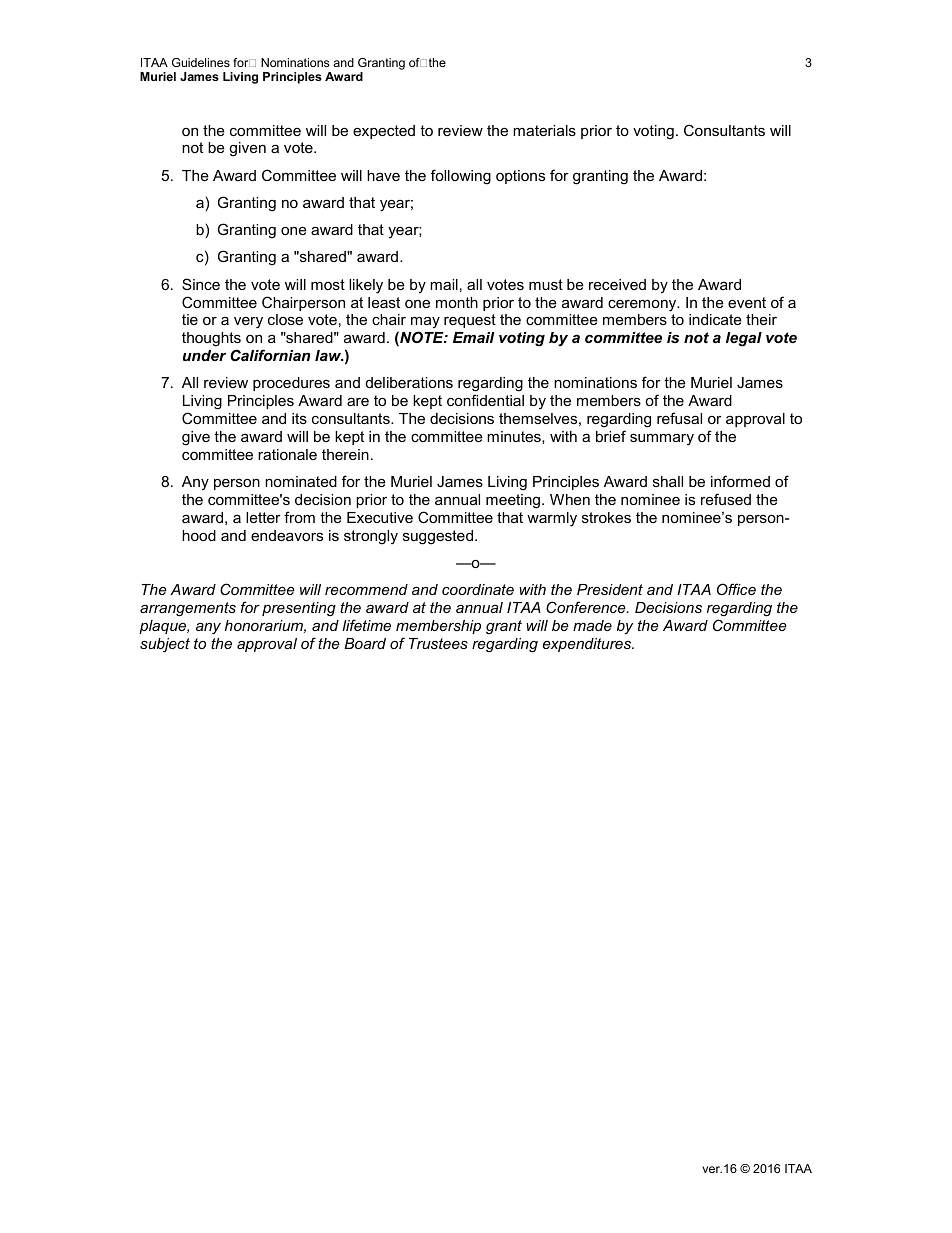 Image resolution: width=952 pixels, height=1233 pixels. I want to click on Guidelines, so click(201, 62).
